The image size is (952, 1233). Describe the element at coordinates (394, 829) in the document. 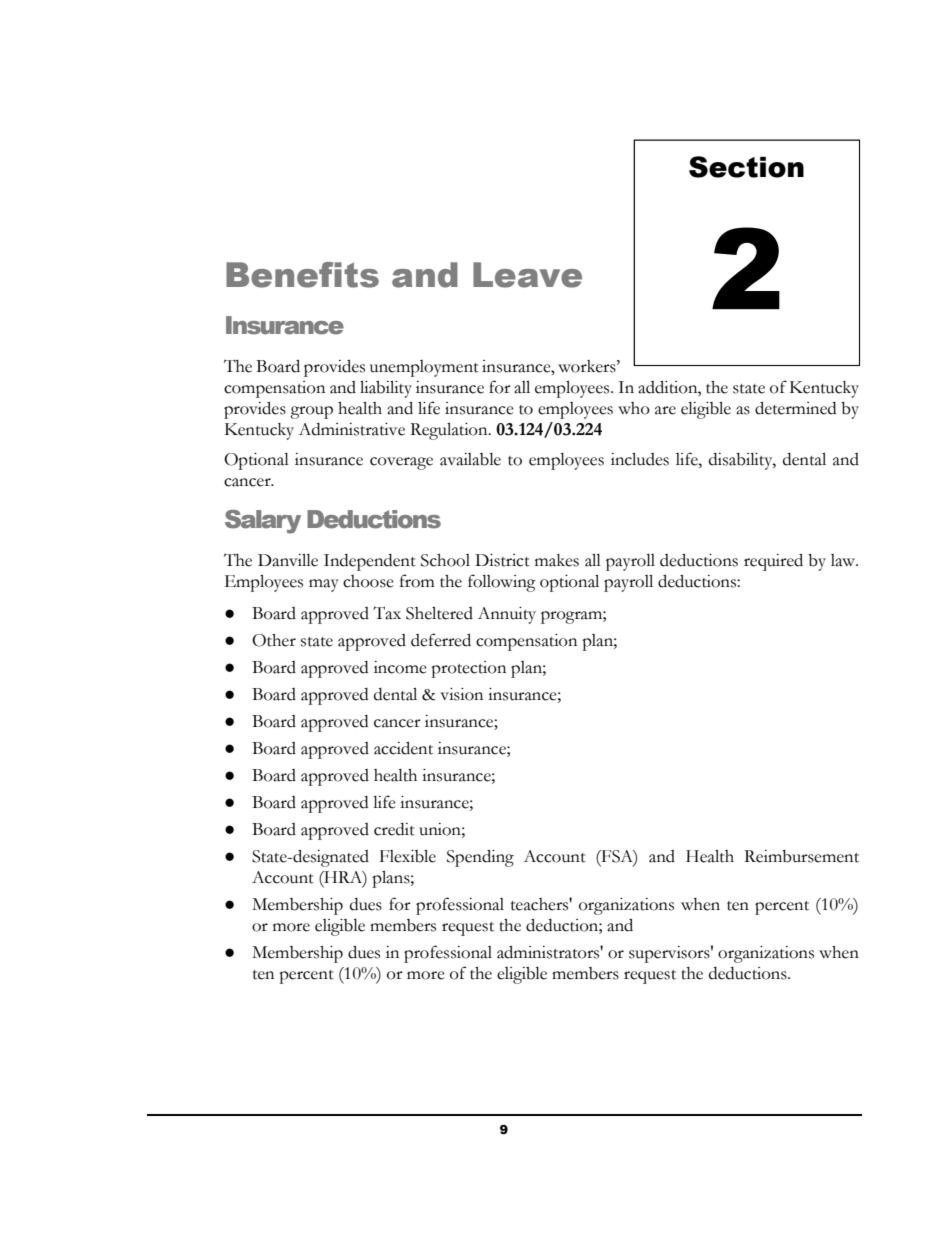

I see `credit` at that location.
